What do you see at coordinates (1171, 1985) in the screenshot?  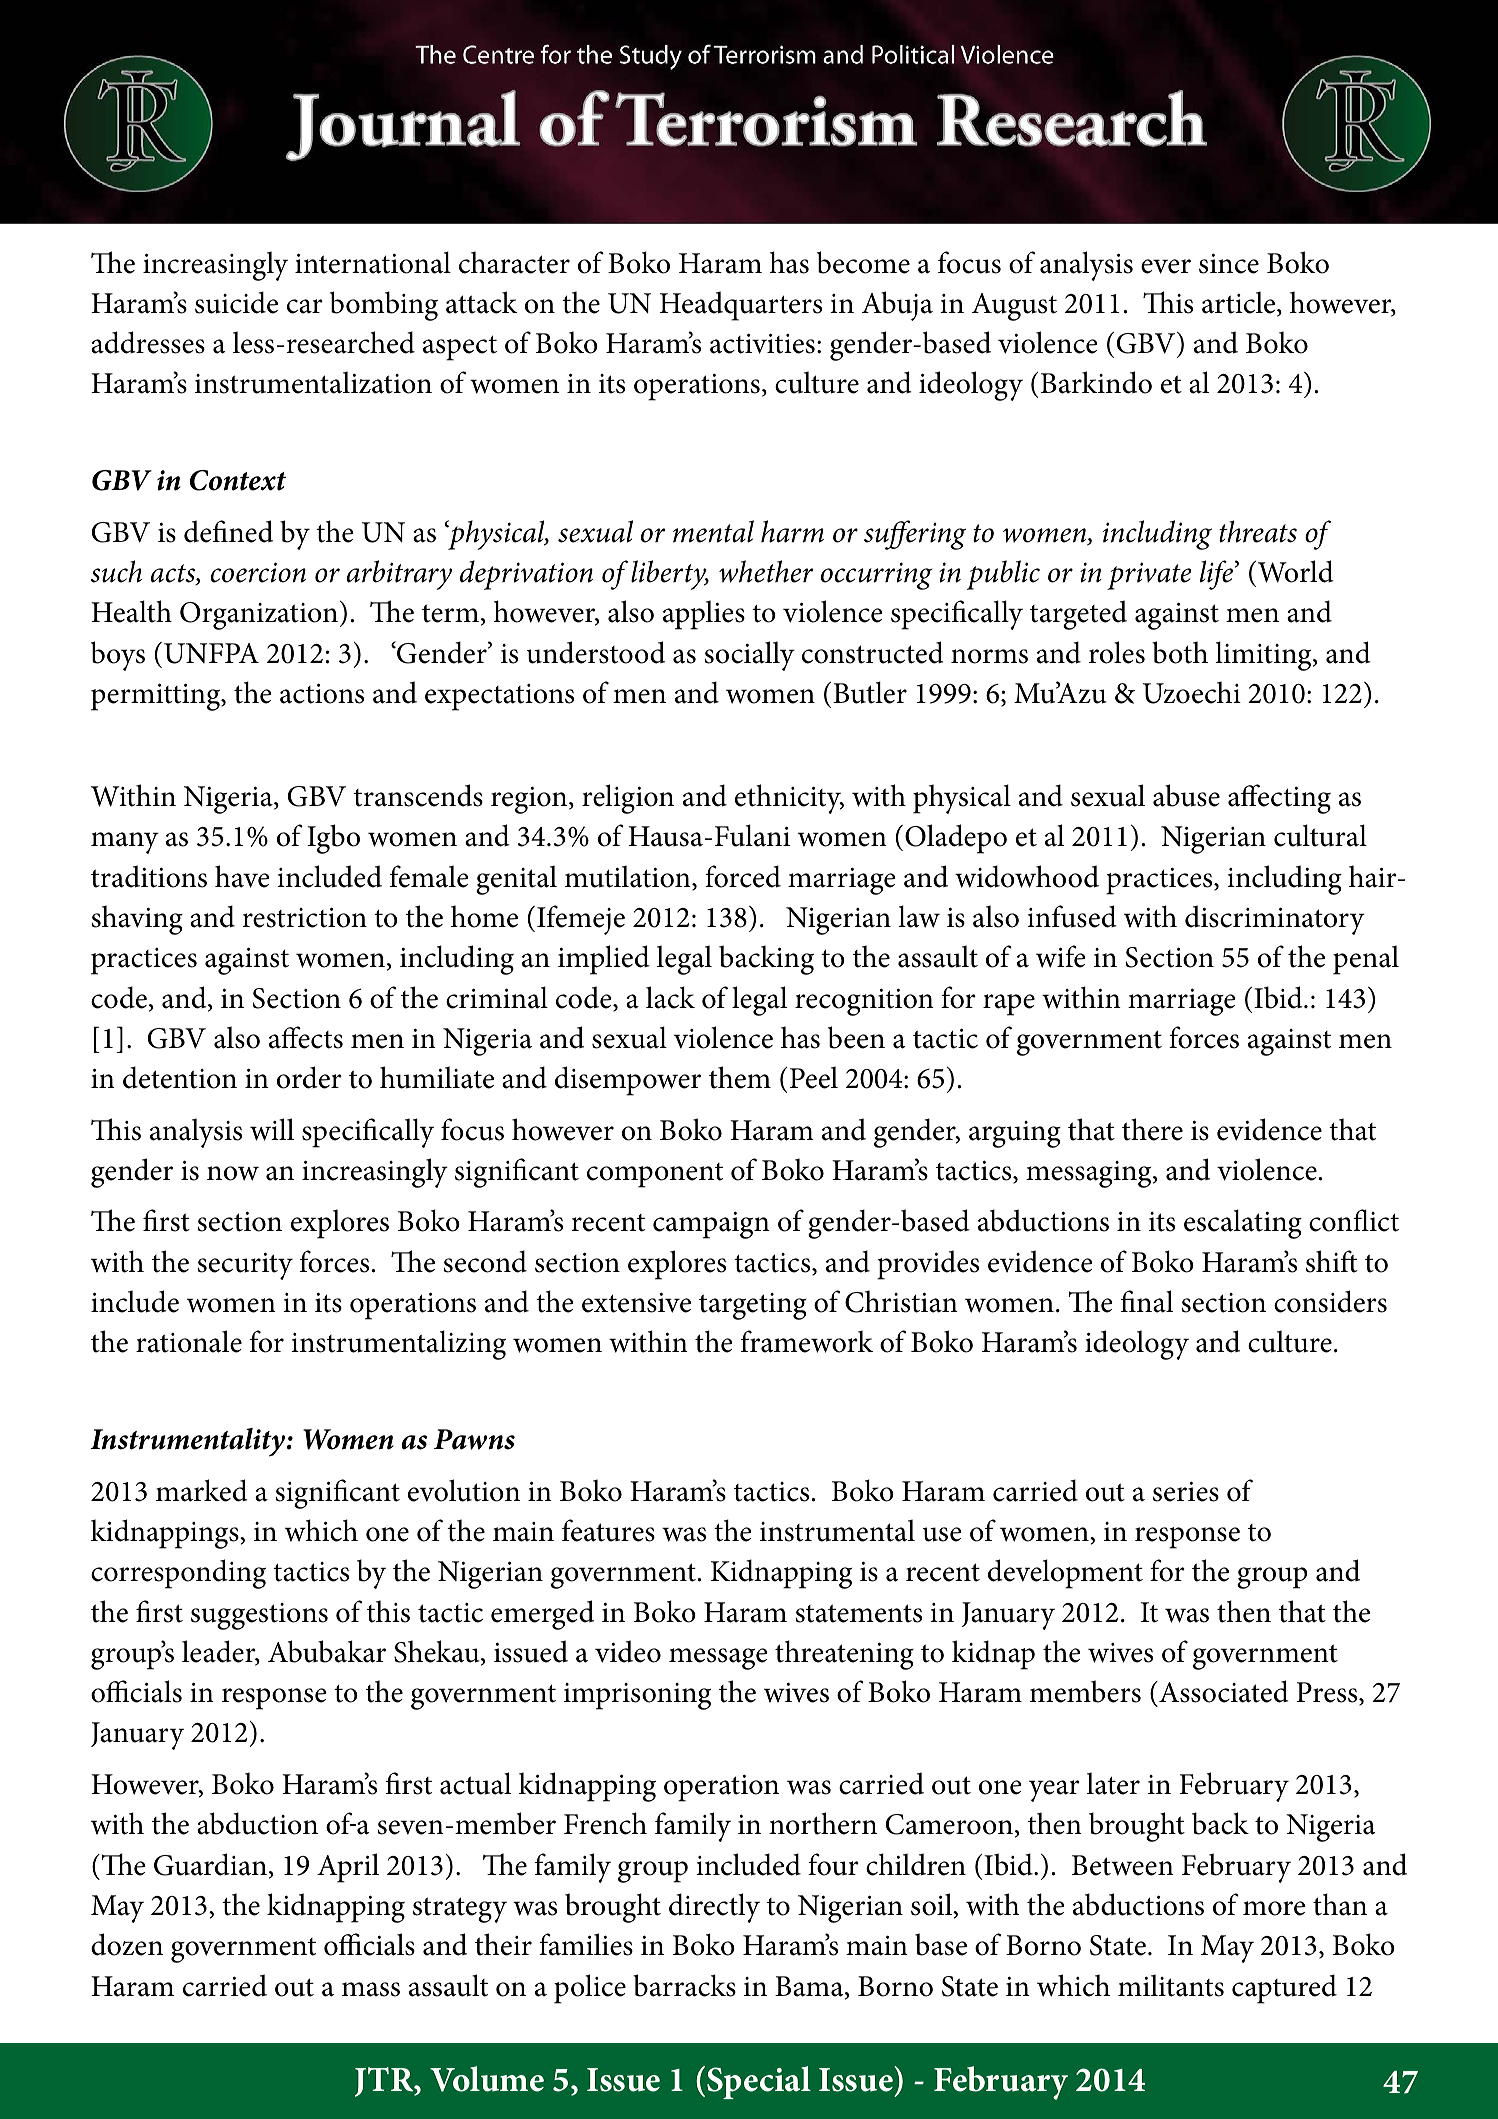 I see `militants` at bounding box center [1171, 1985].
